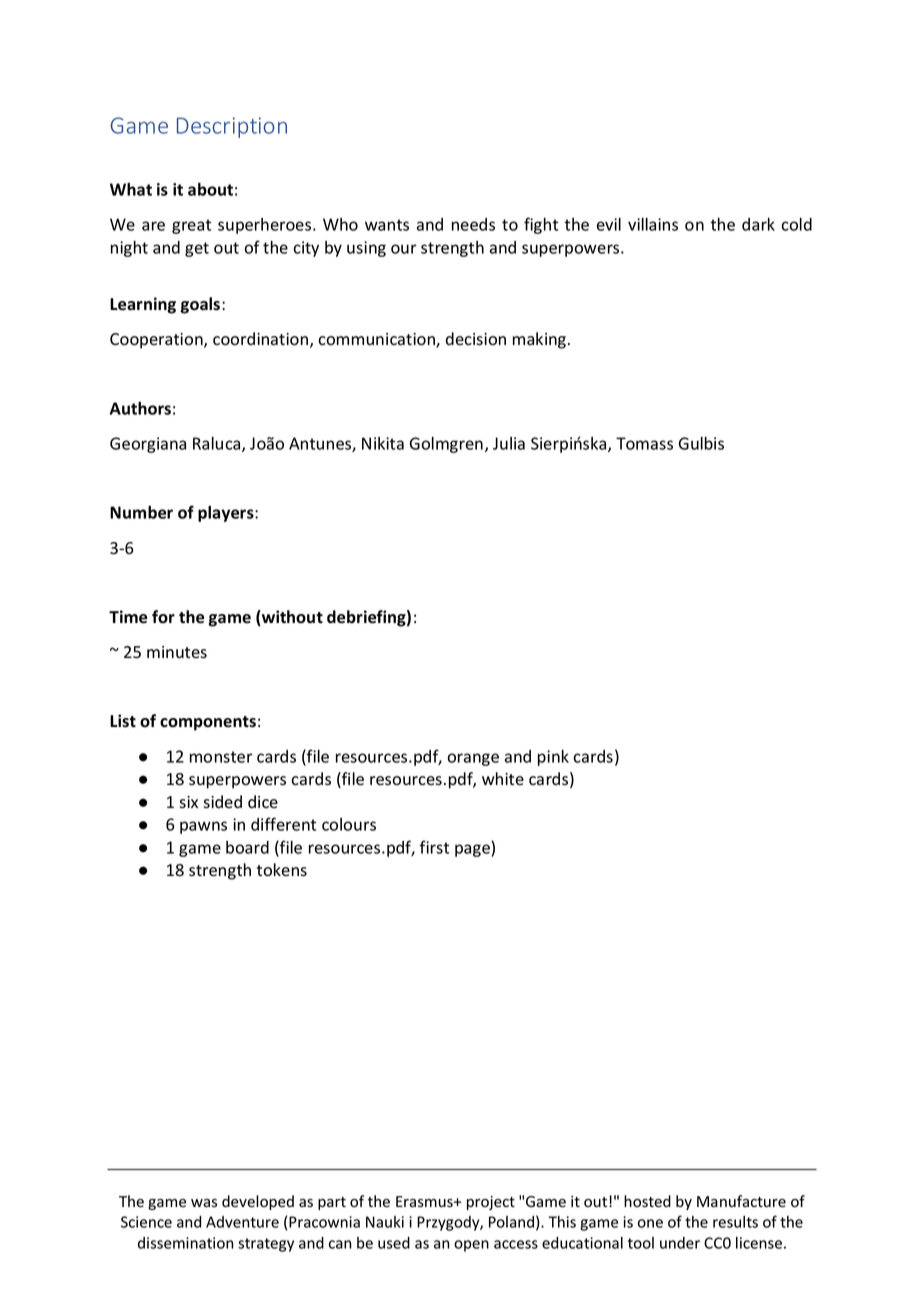  I want to click on needs, so click(473, 224).
